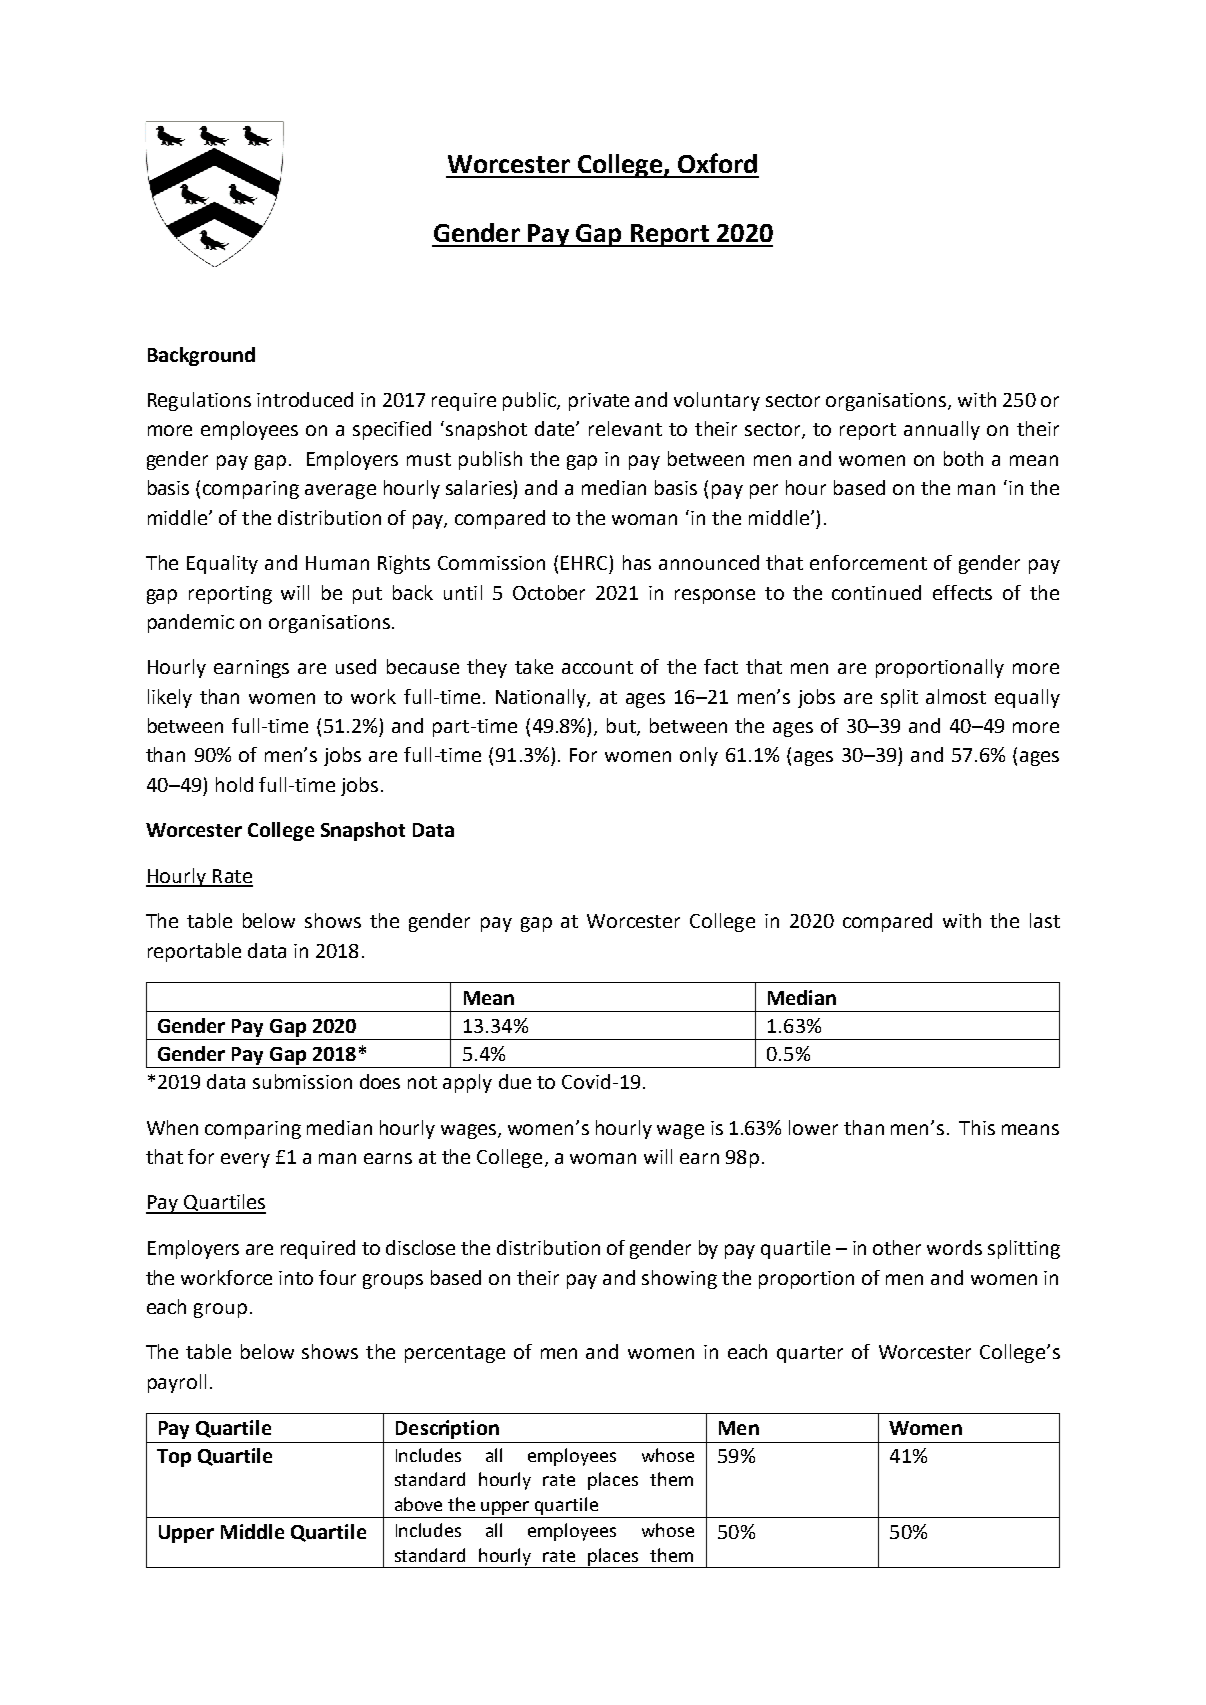 This image has width=1206, height=1705. Describe the element at coordinates (356, 666) in the image. I see `used` at that location.
